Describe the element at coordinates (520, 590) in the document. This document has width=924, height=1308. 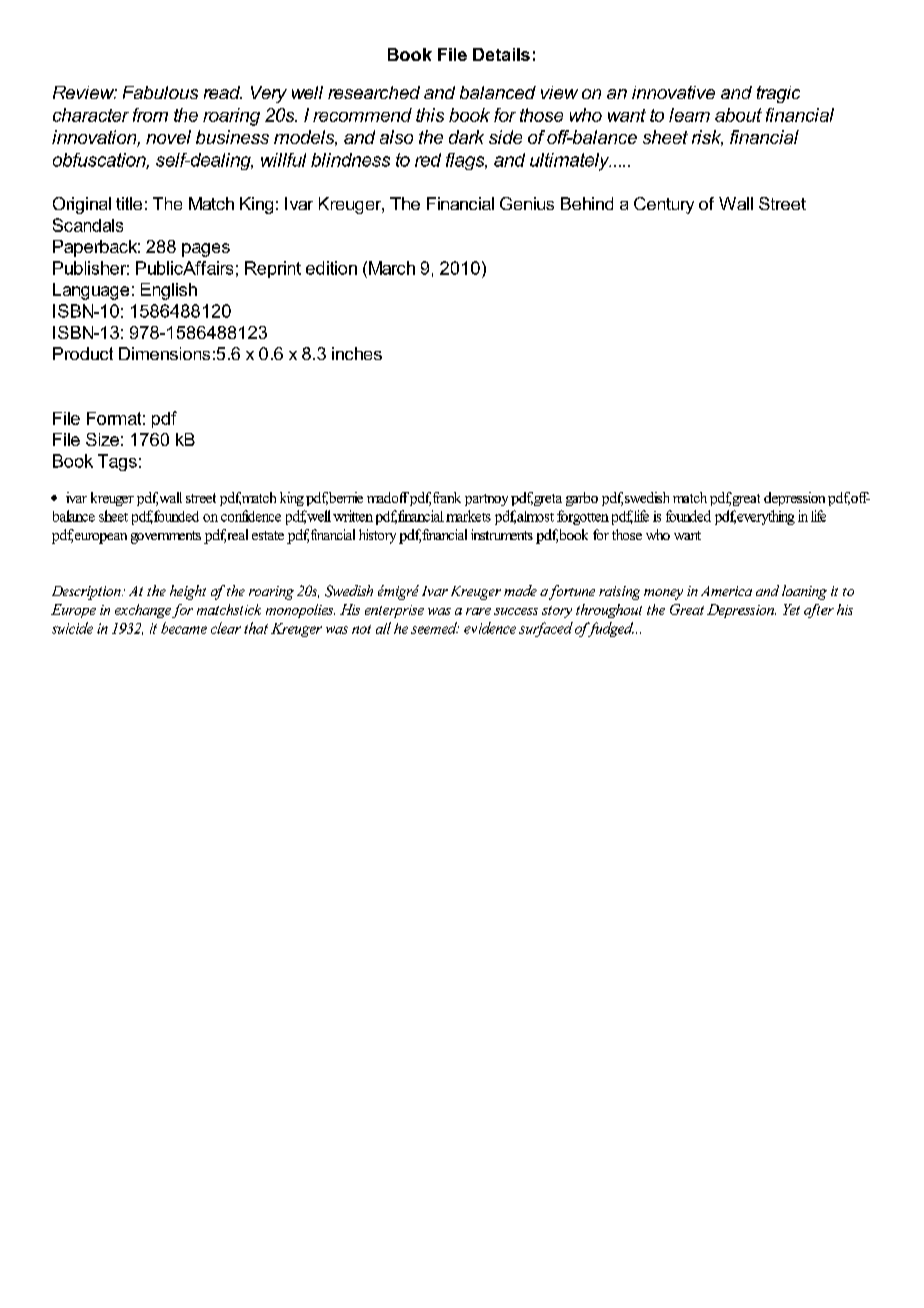
I see `made` at that location.
